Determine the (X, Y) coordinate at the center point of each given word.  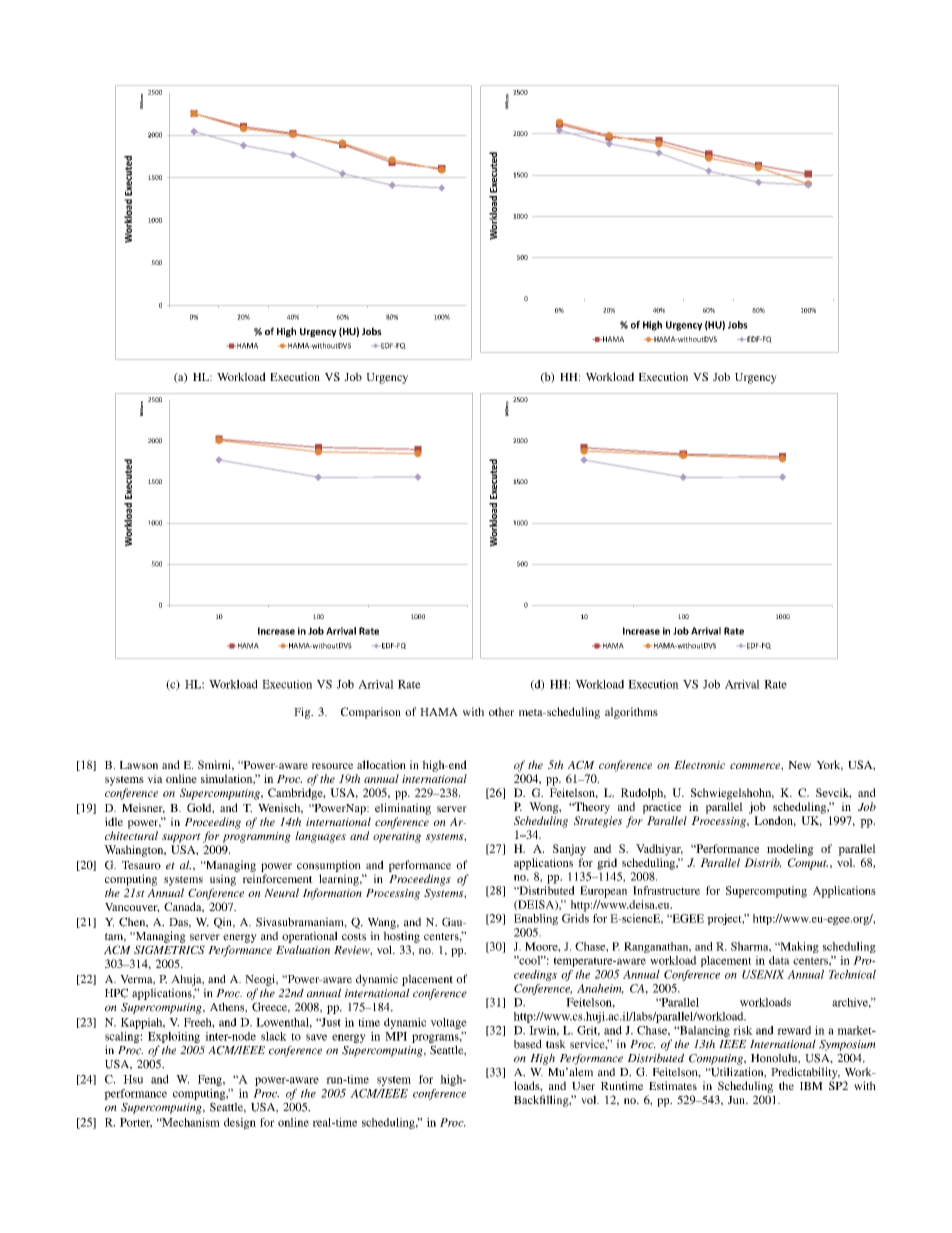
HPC (116, 993)
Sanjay (569, 850)
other (501, 711)
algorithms (631, 713)
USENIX (763, 974)
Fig (303, 713)
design (240, 1123)
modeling (790, 850)
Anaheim (600, 989)
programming (257, 837)
